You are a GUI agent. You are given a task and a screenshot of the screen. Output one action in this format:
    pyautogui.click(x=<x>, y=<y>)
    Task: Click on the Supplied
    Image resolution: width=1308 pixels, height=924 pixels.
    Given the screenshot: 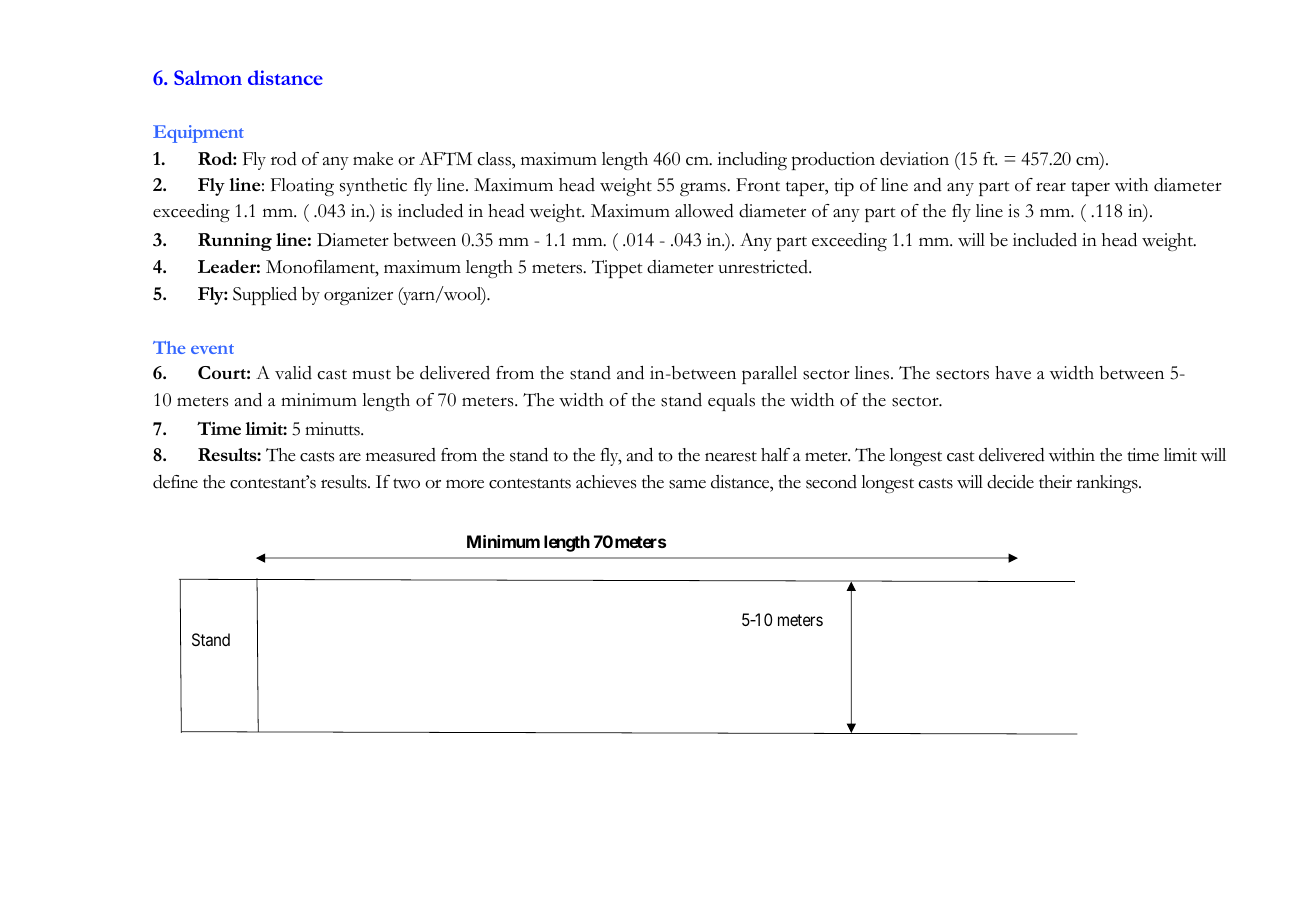 What is the action you would take?
    pyautogui.click(x=265, y=296)
